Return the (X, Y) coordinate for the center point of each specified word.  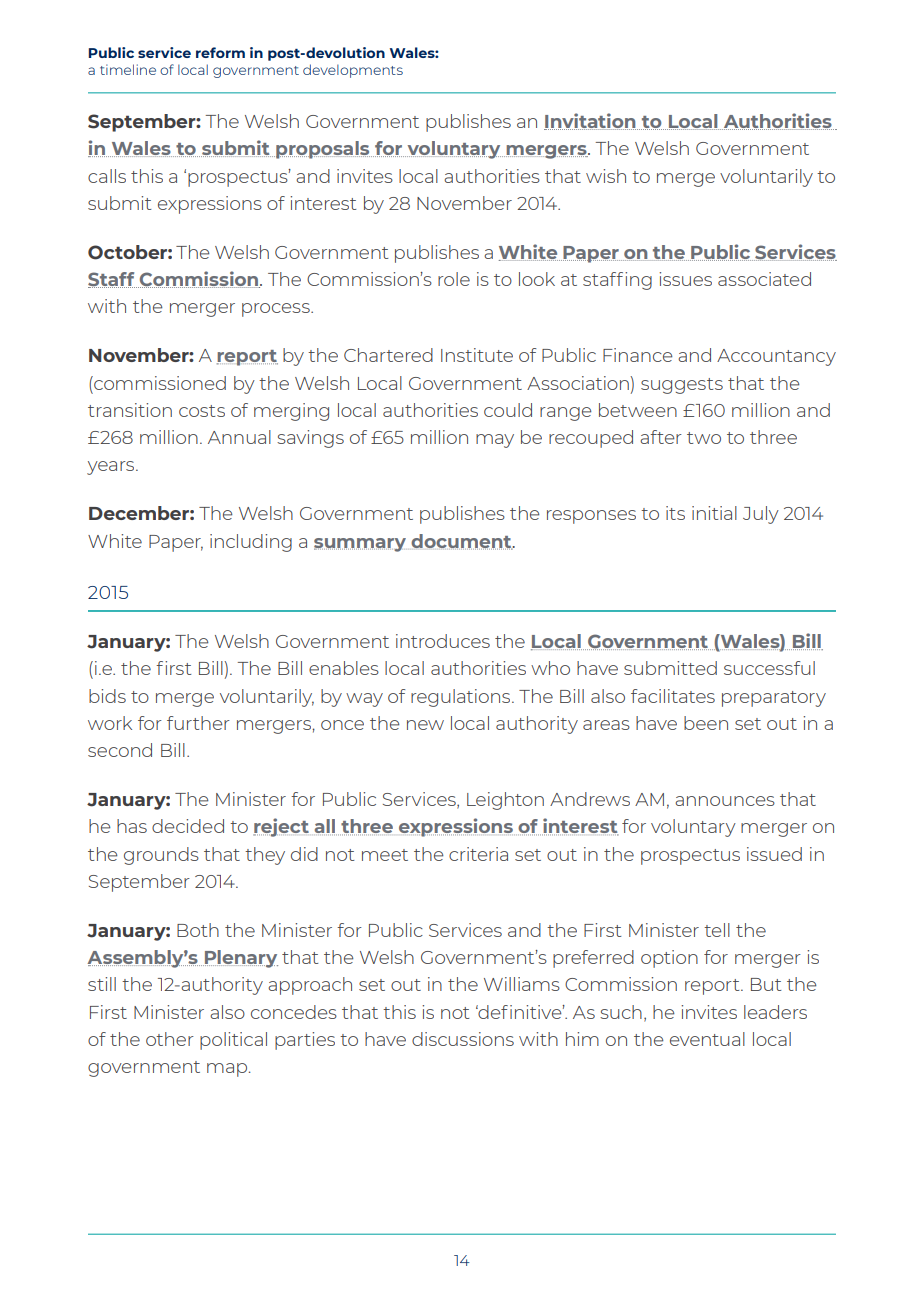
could (508, 410)
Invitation (591, 121)
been (706, 723)
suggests (682, 386)
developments (353, 71)
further (198, 723)
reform (220, 52)
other (170, 1039)
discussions (463, 1039)
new (425, 725)
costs (202, 411)
